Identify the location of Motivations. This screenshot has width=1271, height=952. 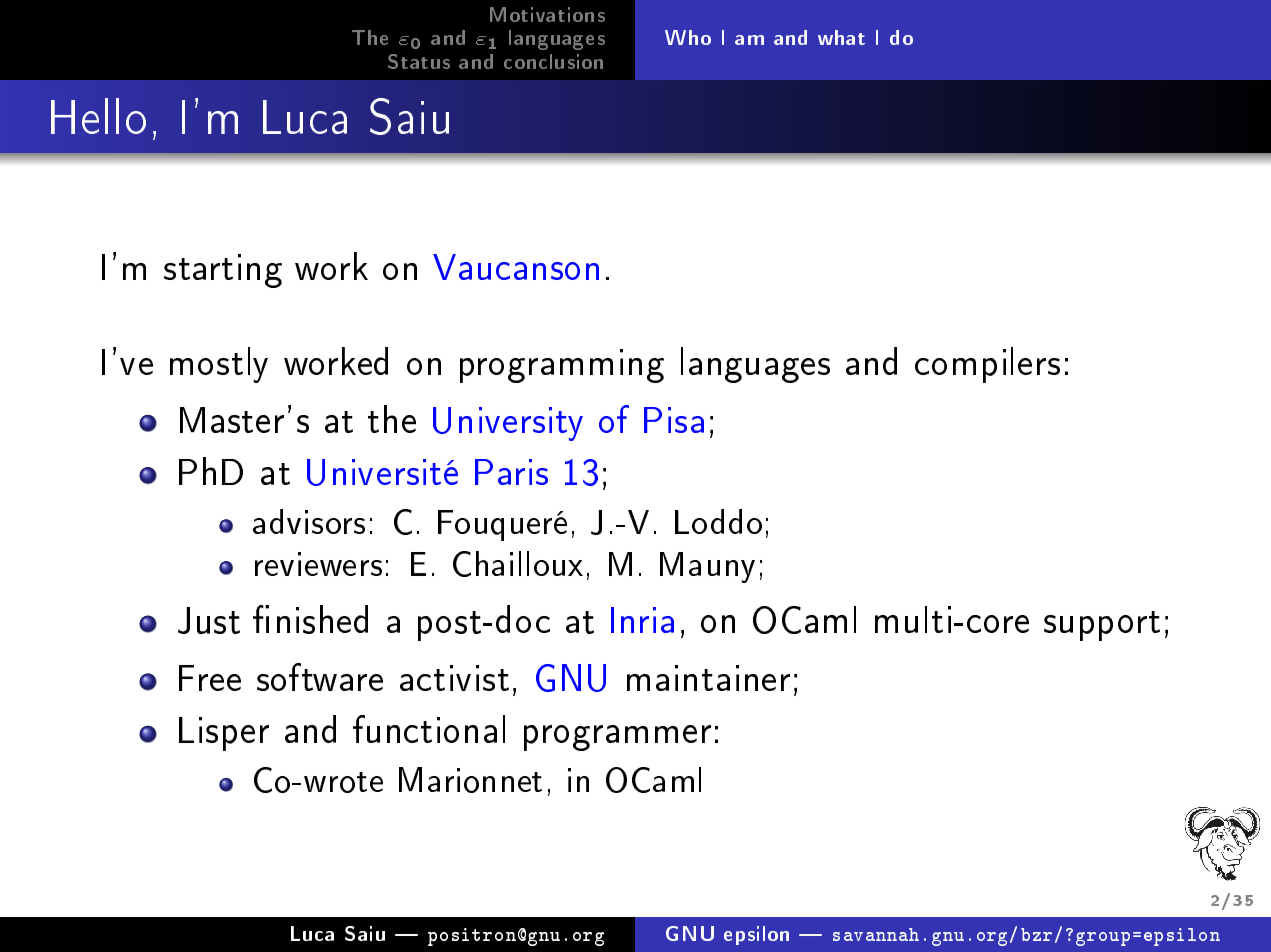
(547, 14).
